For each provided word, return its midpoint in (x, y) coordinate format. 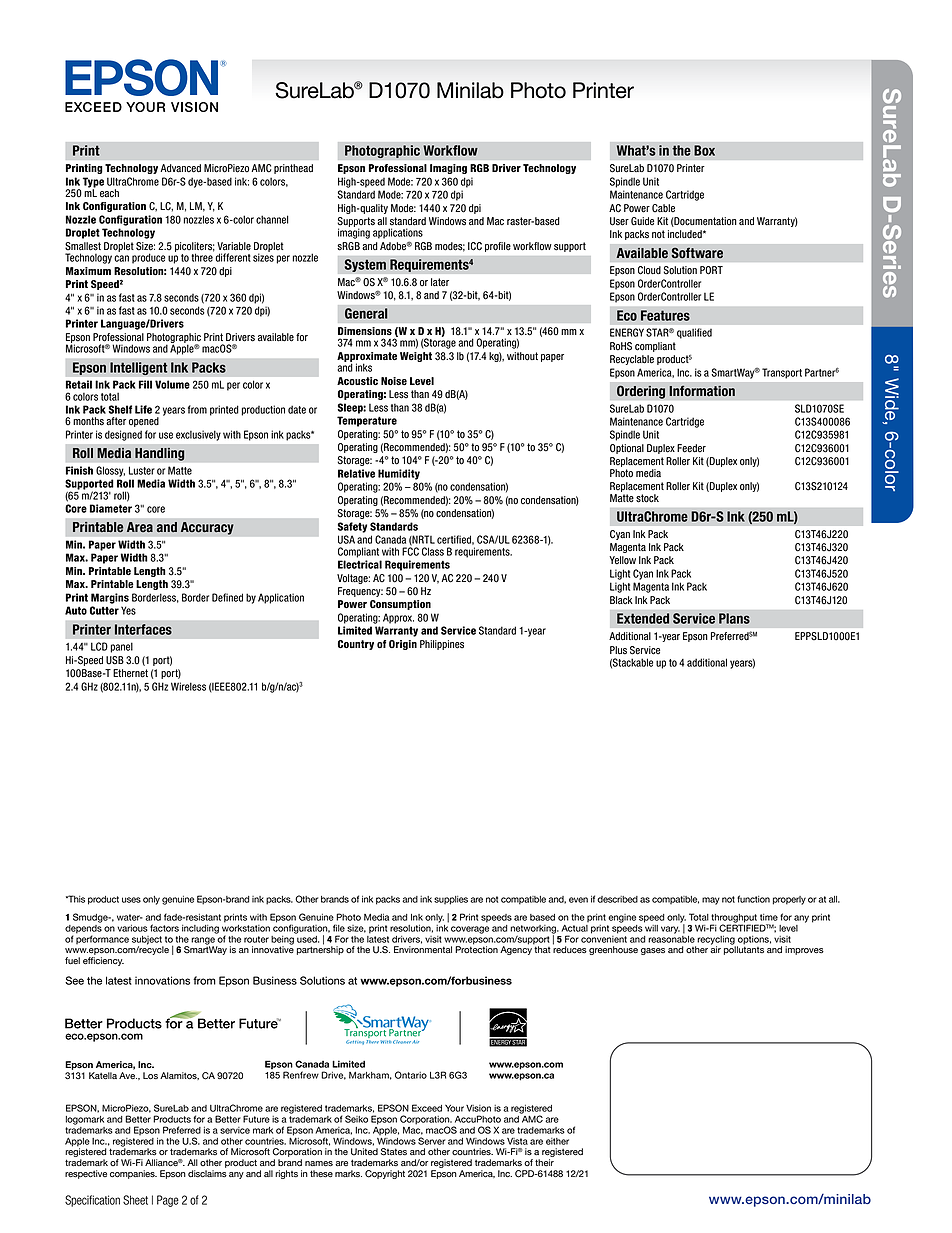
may (711, 901)
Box (704, 150)
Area (140, 527)
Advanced (180, 168)
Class (433, 551)
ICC (475, 246)
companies (133, 1174)
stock (647, 498)
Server (431, 1141)
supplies (451, 900)
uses (131, 900)
